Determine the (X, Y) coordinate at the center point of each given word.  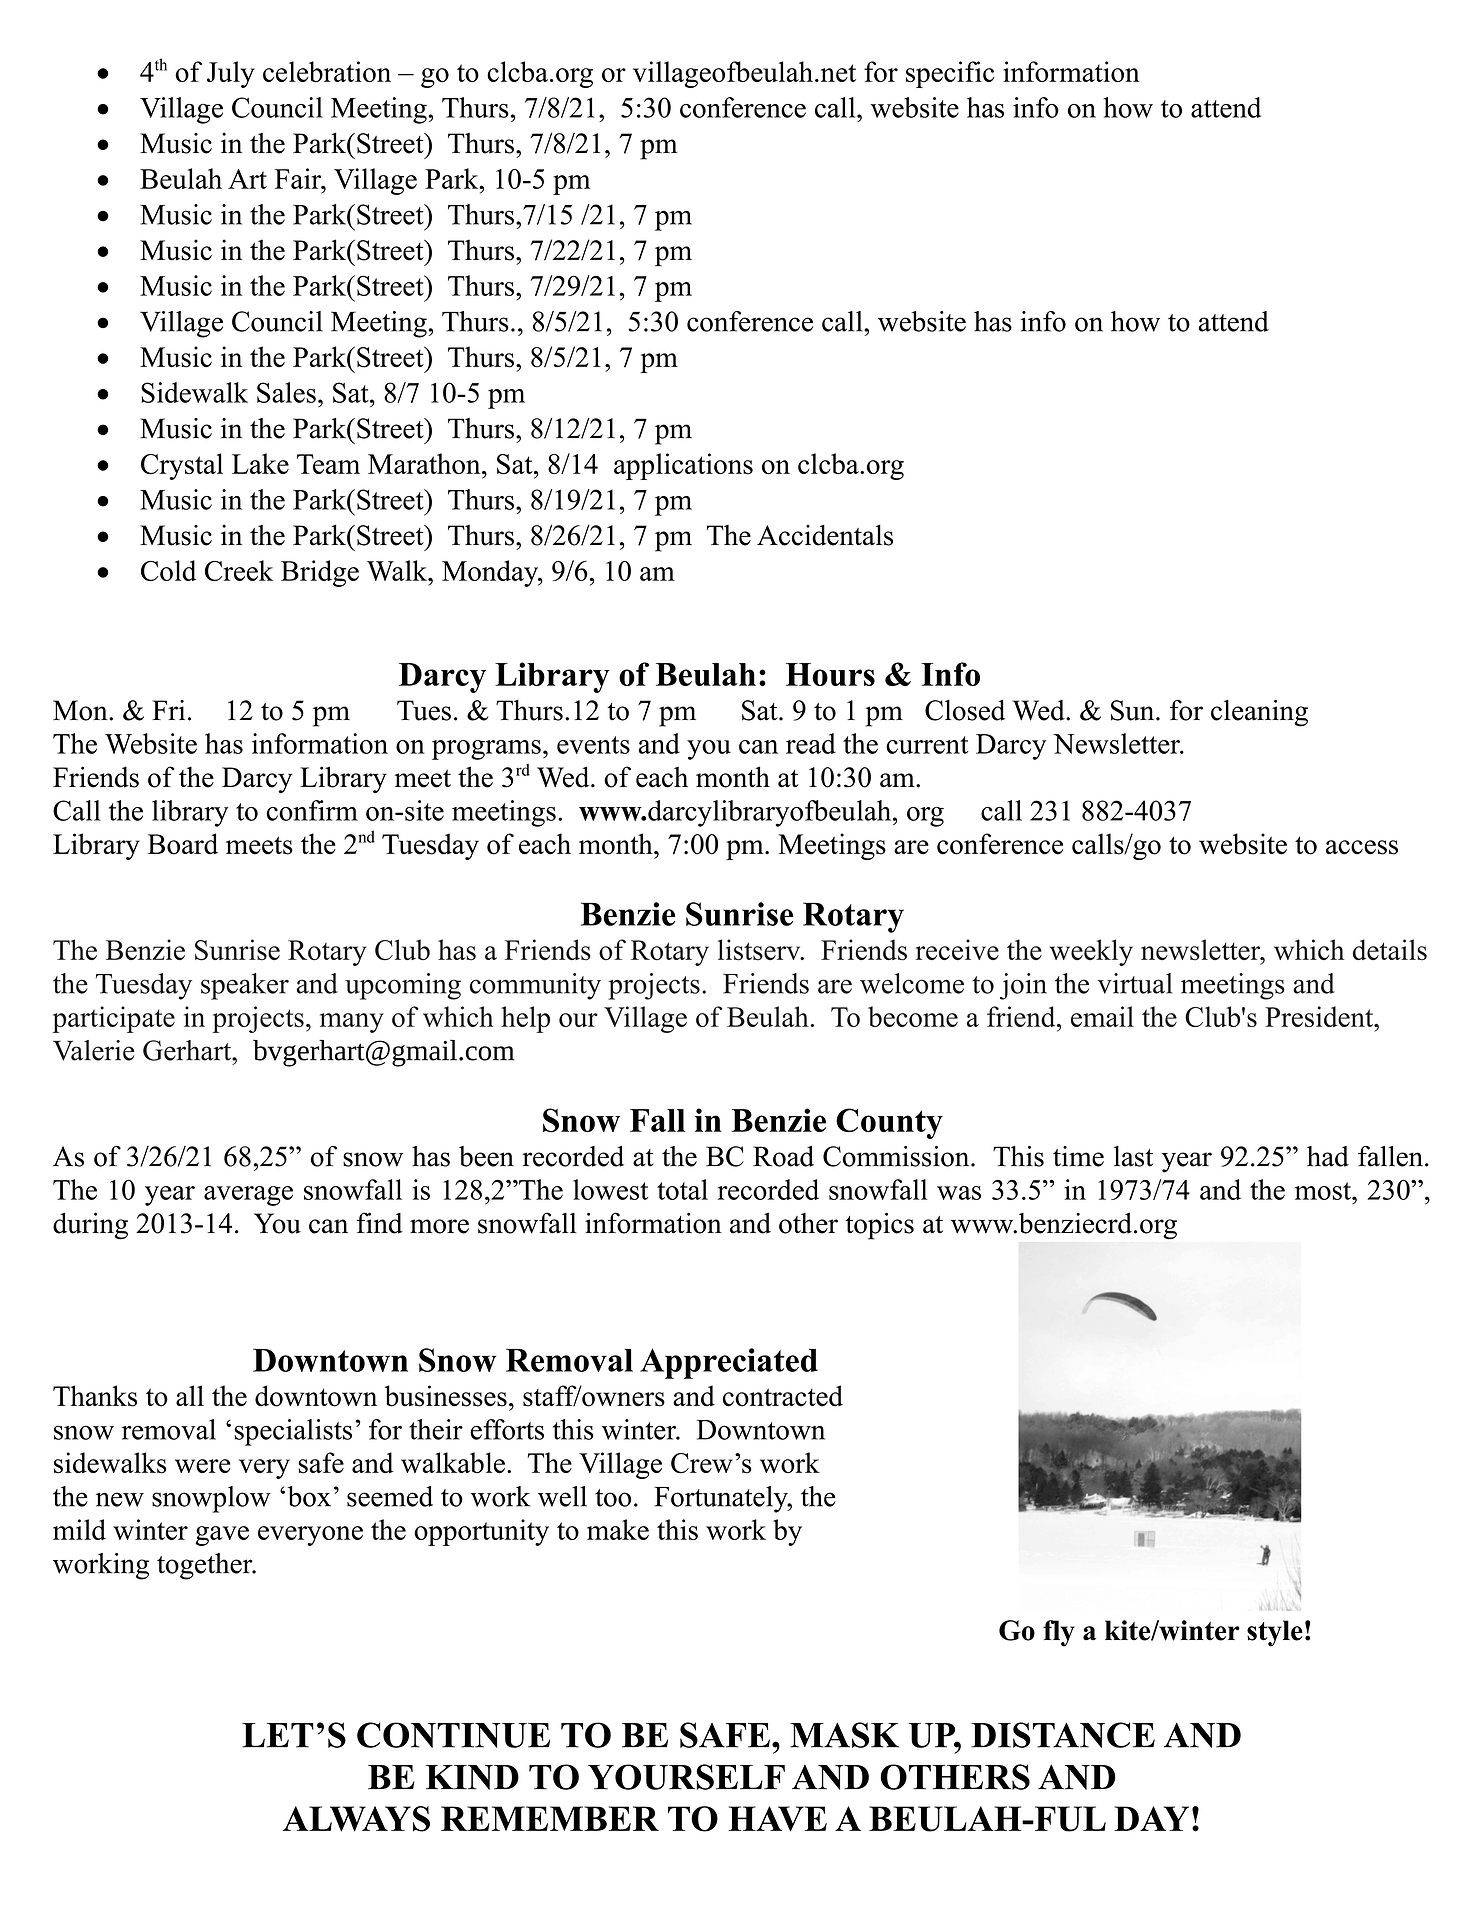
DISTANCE (1063, 1735)
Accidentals (825, 535)
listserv (760, 950)
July (231, 74)
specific (950, 74)
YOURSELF (686, 1777)
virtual (1135, 983)
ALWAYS (356, 1819)
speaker (245, 986)
